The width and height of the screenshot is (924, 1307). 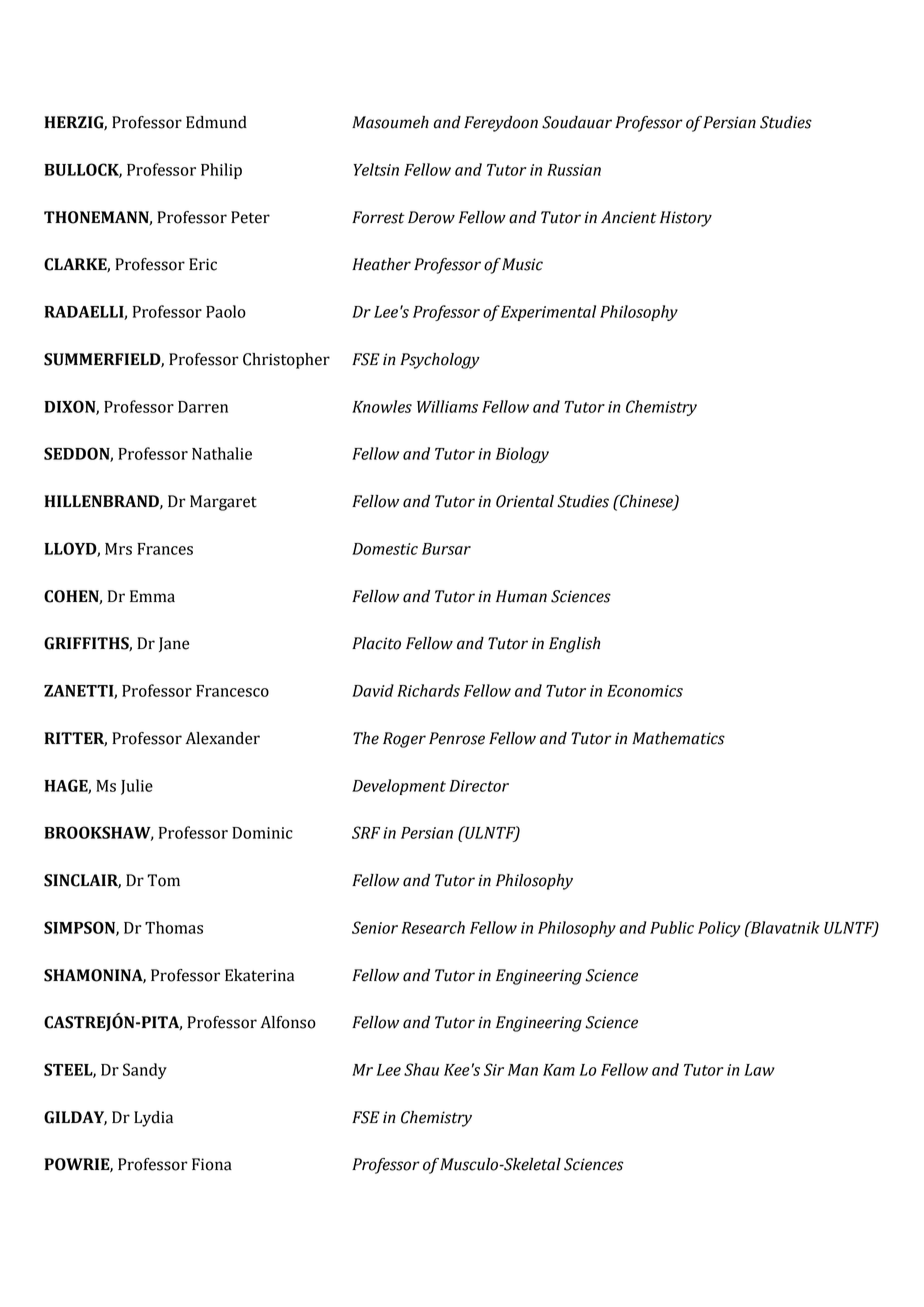 What do you see at coordinates (174, 644) in the screenshot?
I see `Jane` at bounding box center [174, 644].
